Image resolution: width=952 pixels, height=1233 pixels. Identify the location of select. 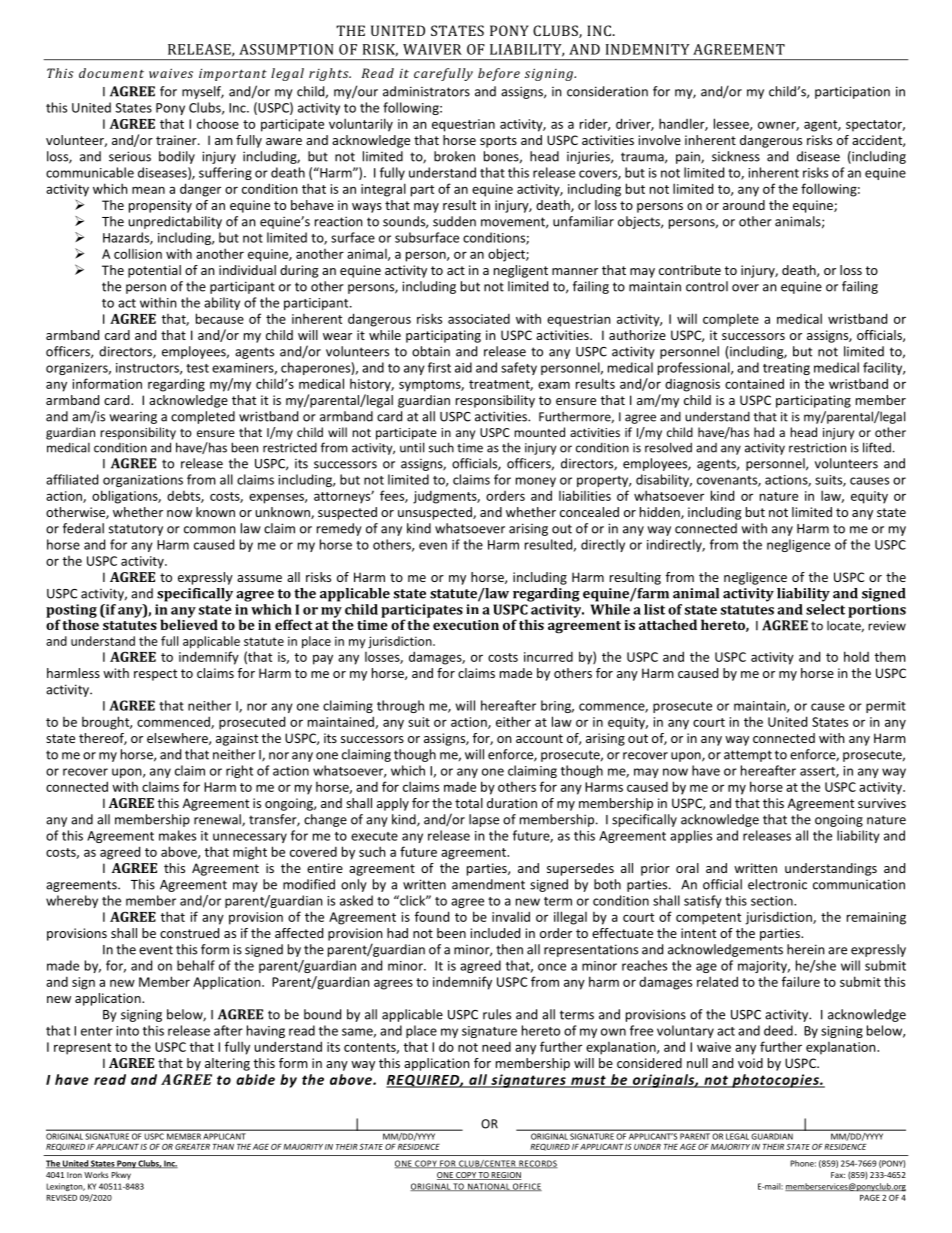
(825, 609).
